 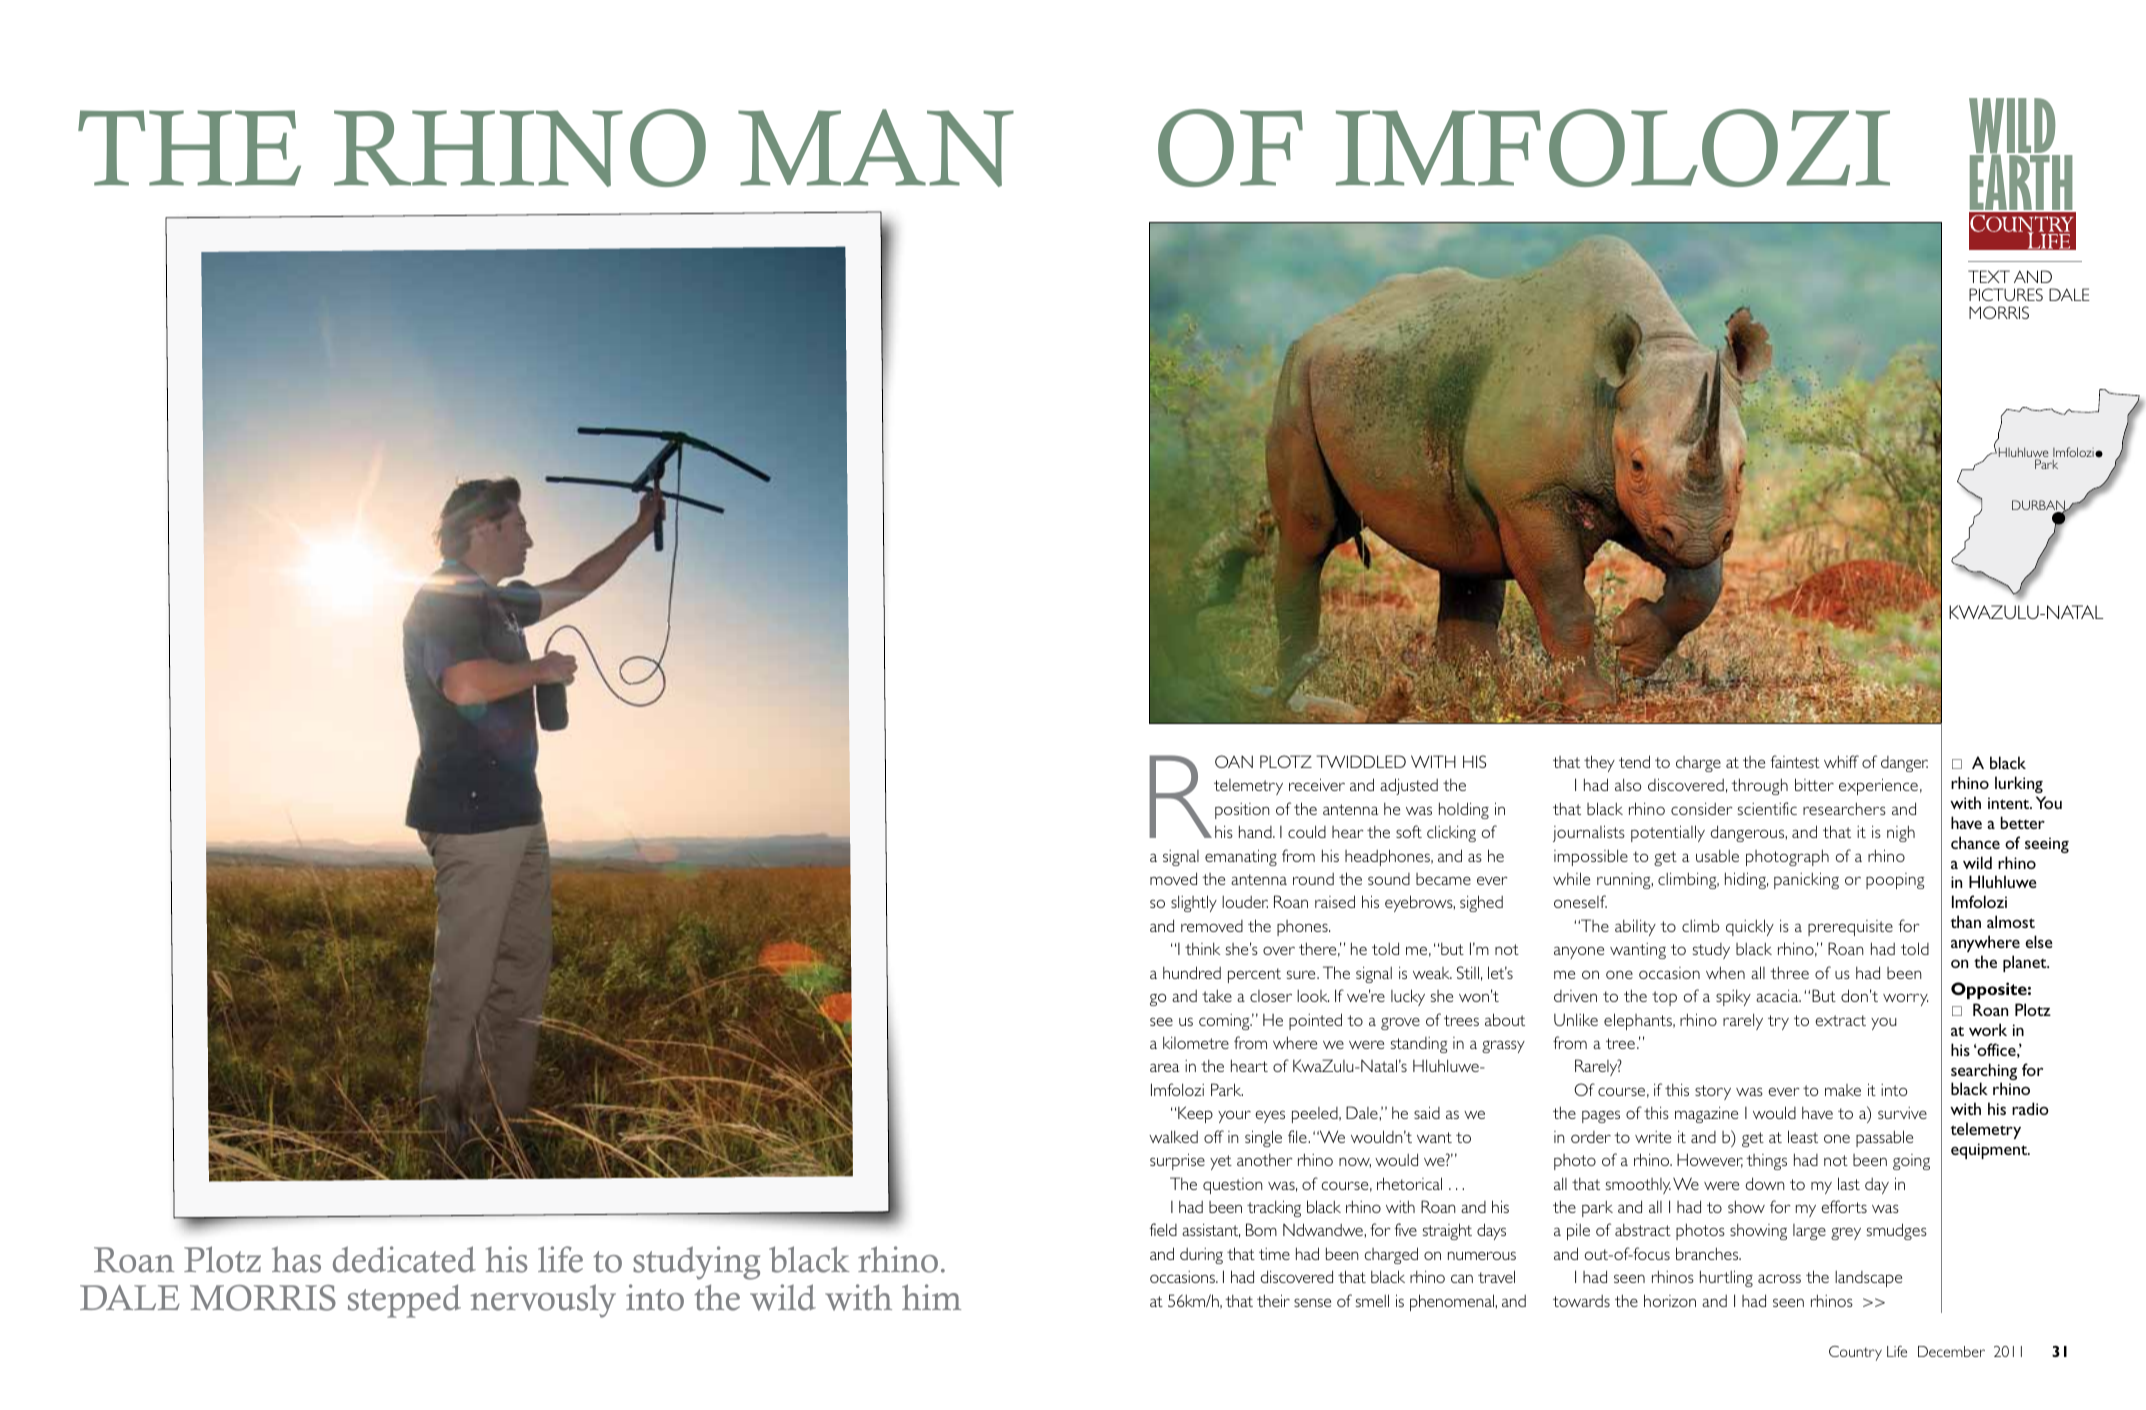 What do you see at coordinates (1844, 808) in the page?
I see `researchers` at bounding box center [1844, 808].
